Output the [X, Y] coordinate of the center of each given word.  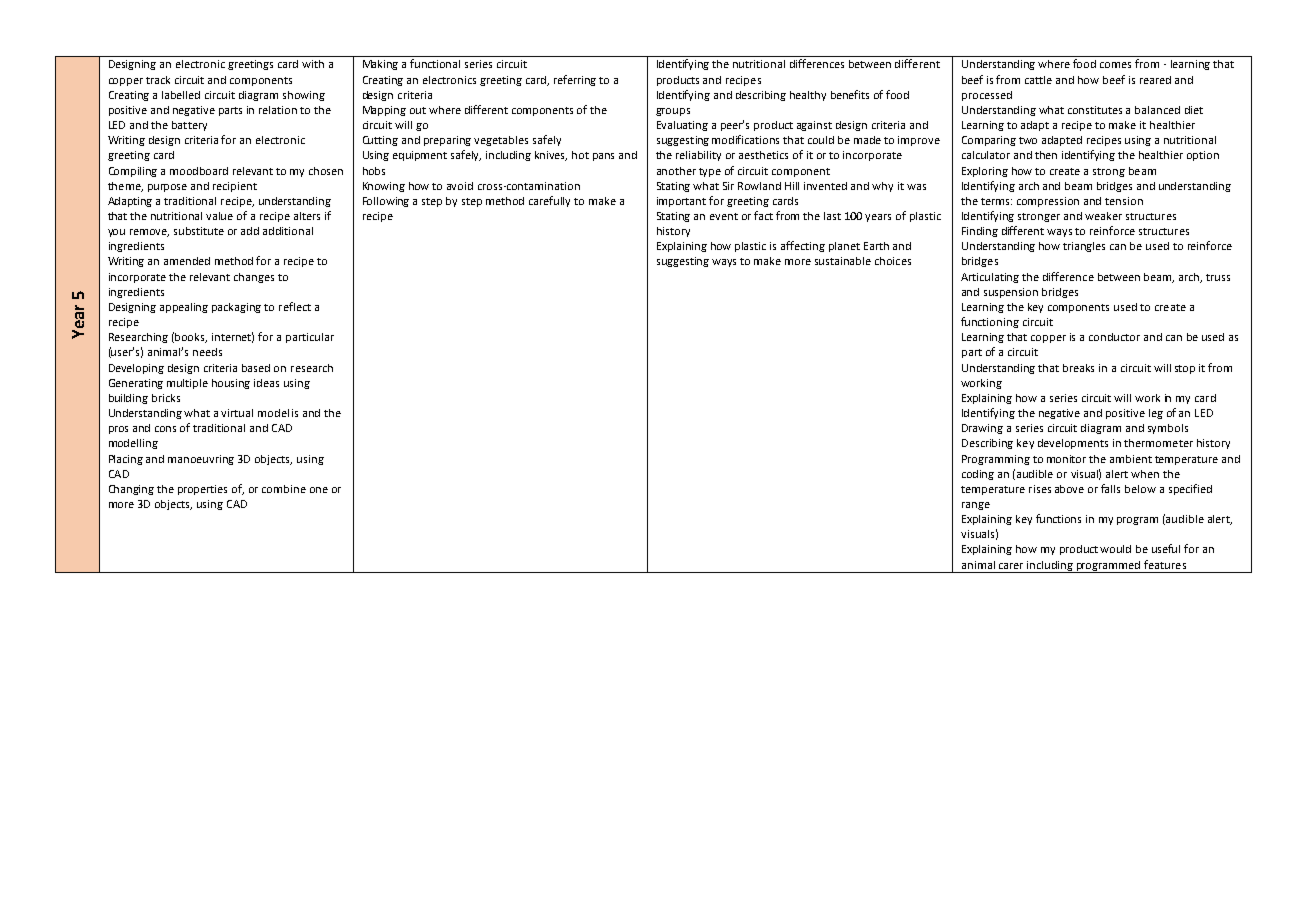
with [313, 64]
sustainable [843, 261]
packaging [236, 308]
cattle [1038, 80]
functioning [990, 322]
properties [202, 490]
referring [575, 80]
